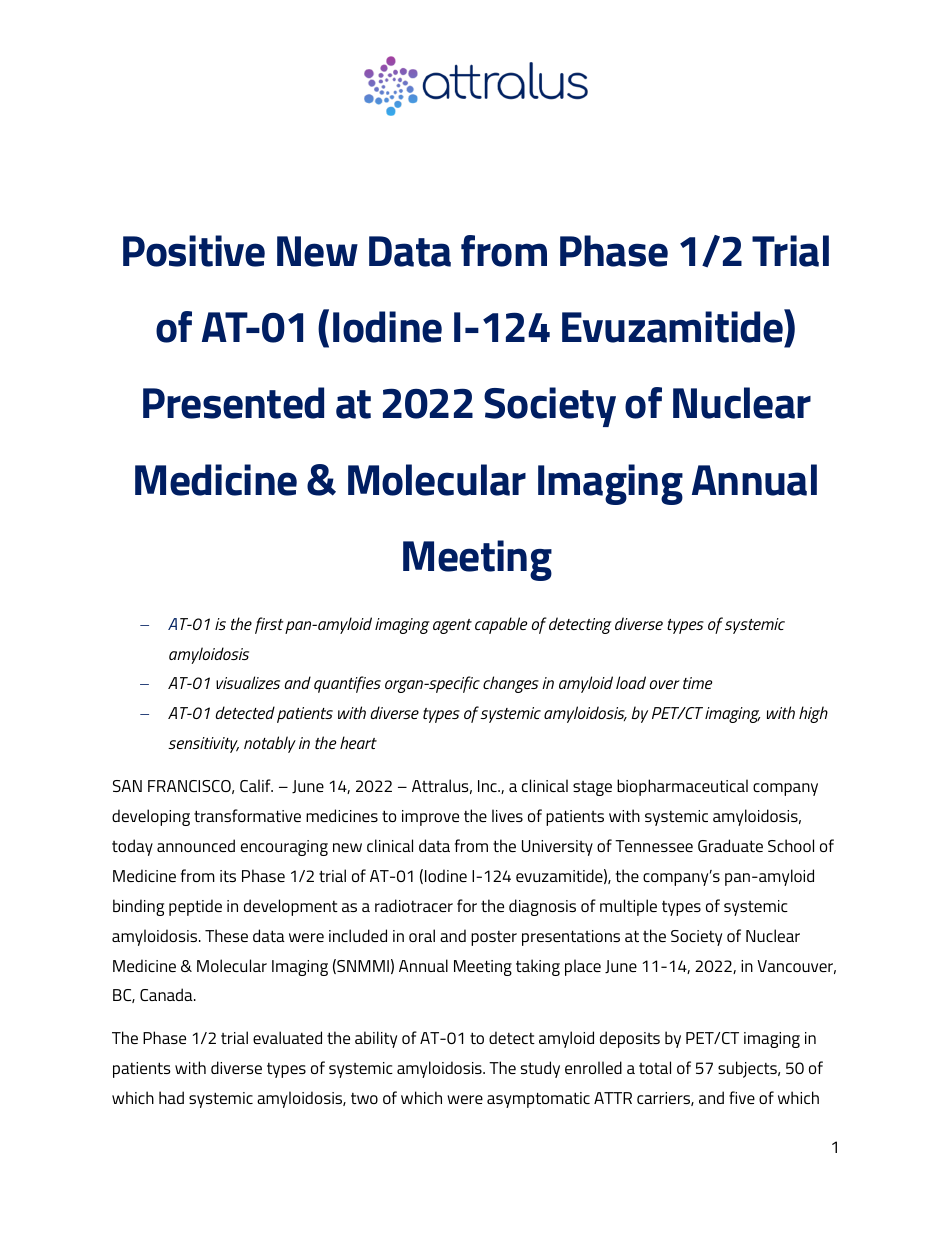  What do you see at coordinates (540, 1069) in the page?
I see `study` at bounding box center [540, 1069].
